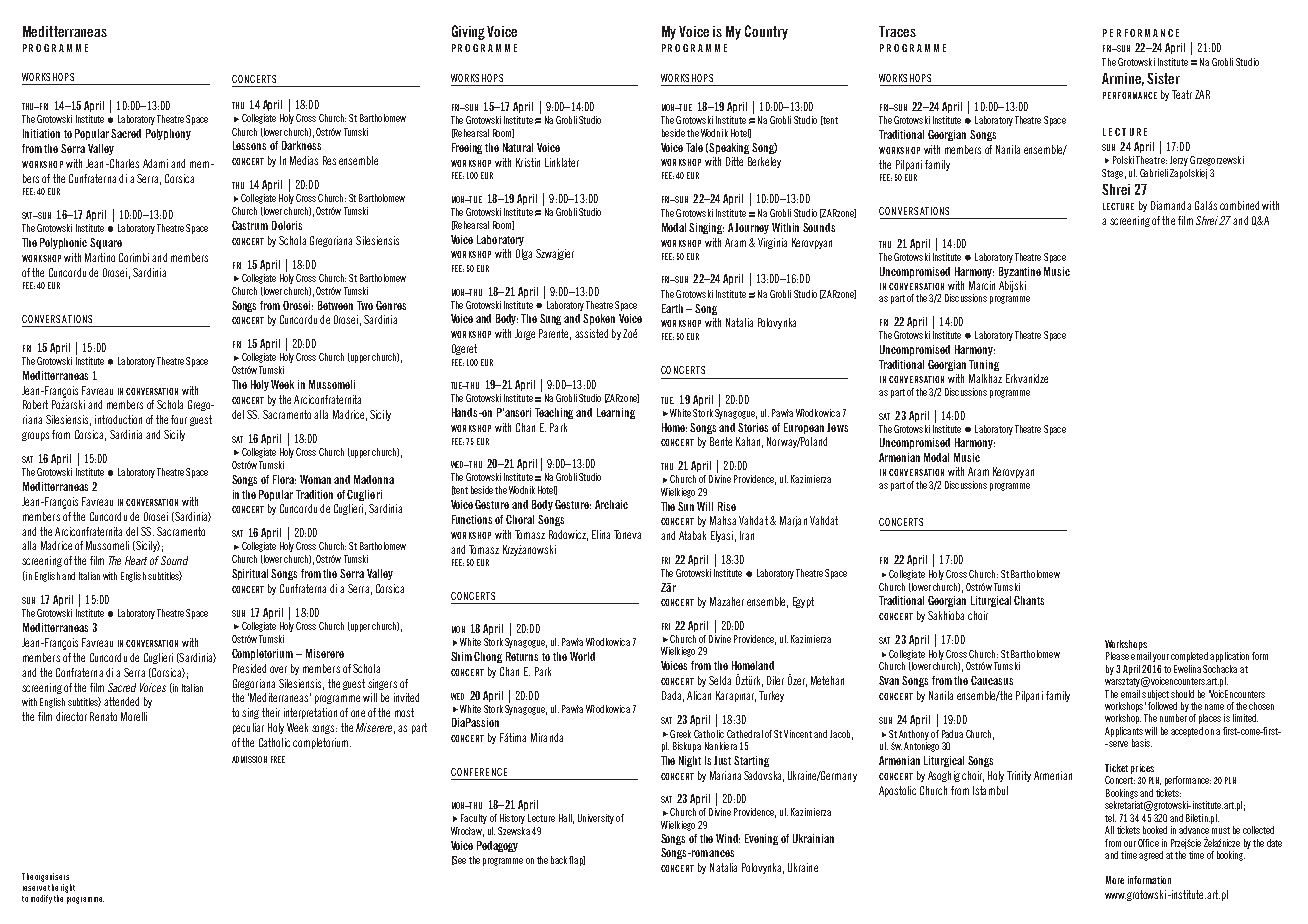 This screenshot has height=924, width=1308. Describe the element at coordinates (168, 134) in the screenshot. I see `Polyphony` at that location.
